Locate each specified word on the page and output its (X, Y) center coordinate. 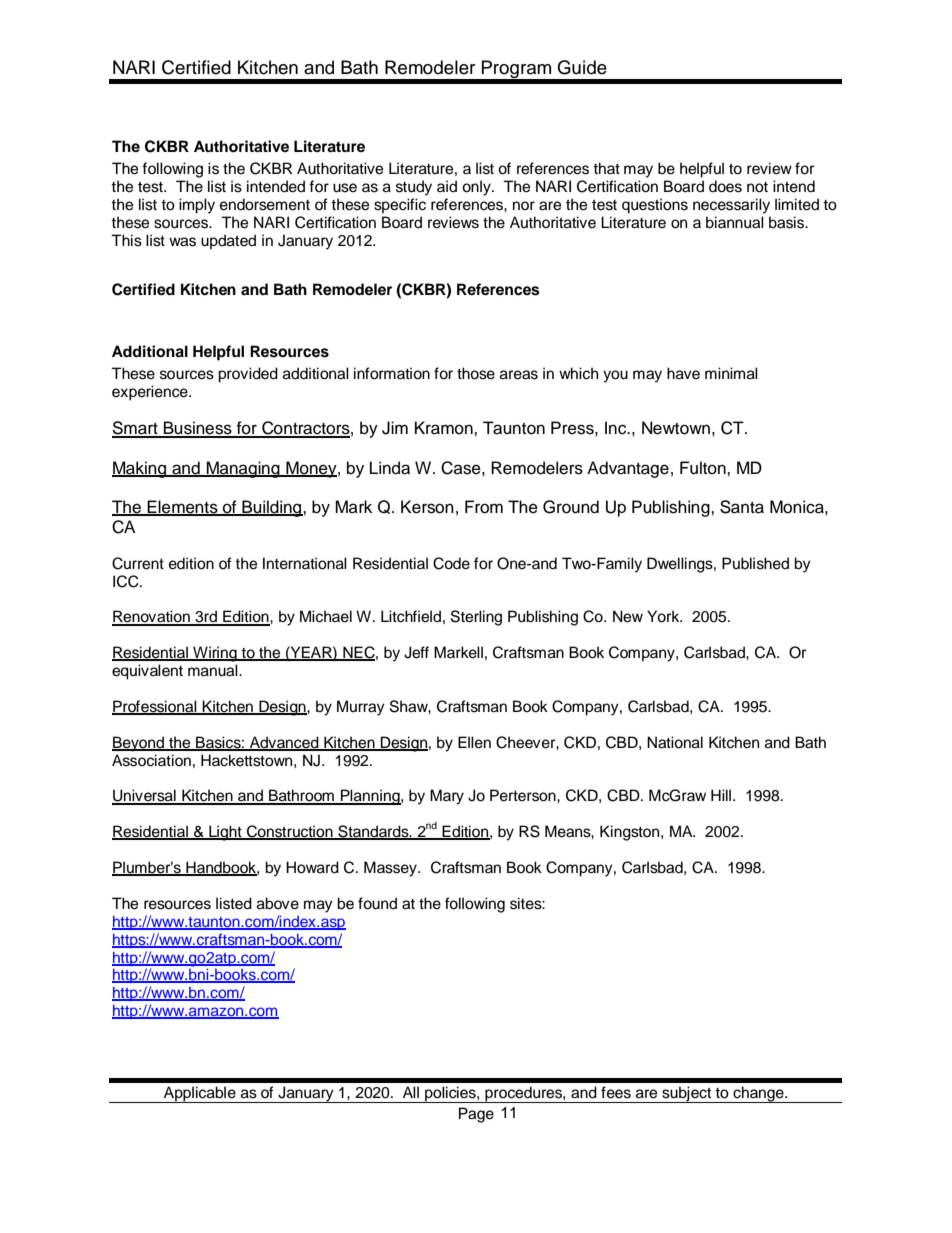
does (725, 186)
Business (198, 429)
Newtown (676, 428)
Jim (395, 428)
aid (447, 186)
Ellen (474, 742)
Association (151, 760)
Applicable (200, 1094)
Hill (721, 795)
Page (476, 1115)
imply (197, 206)
